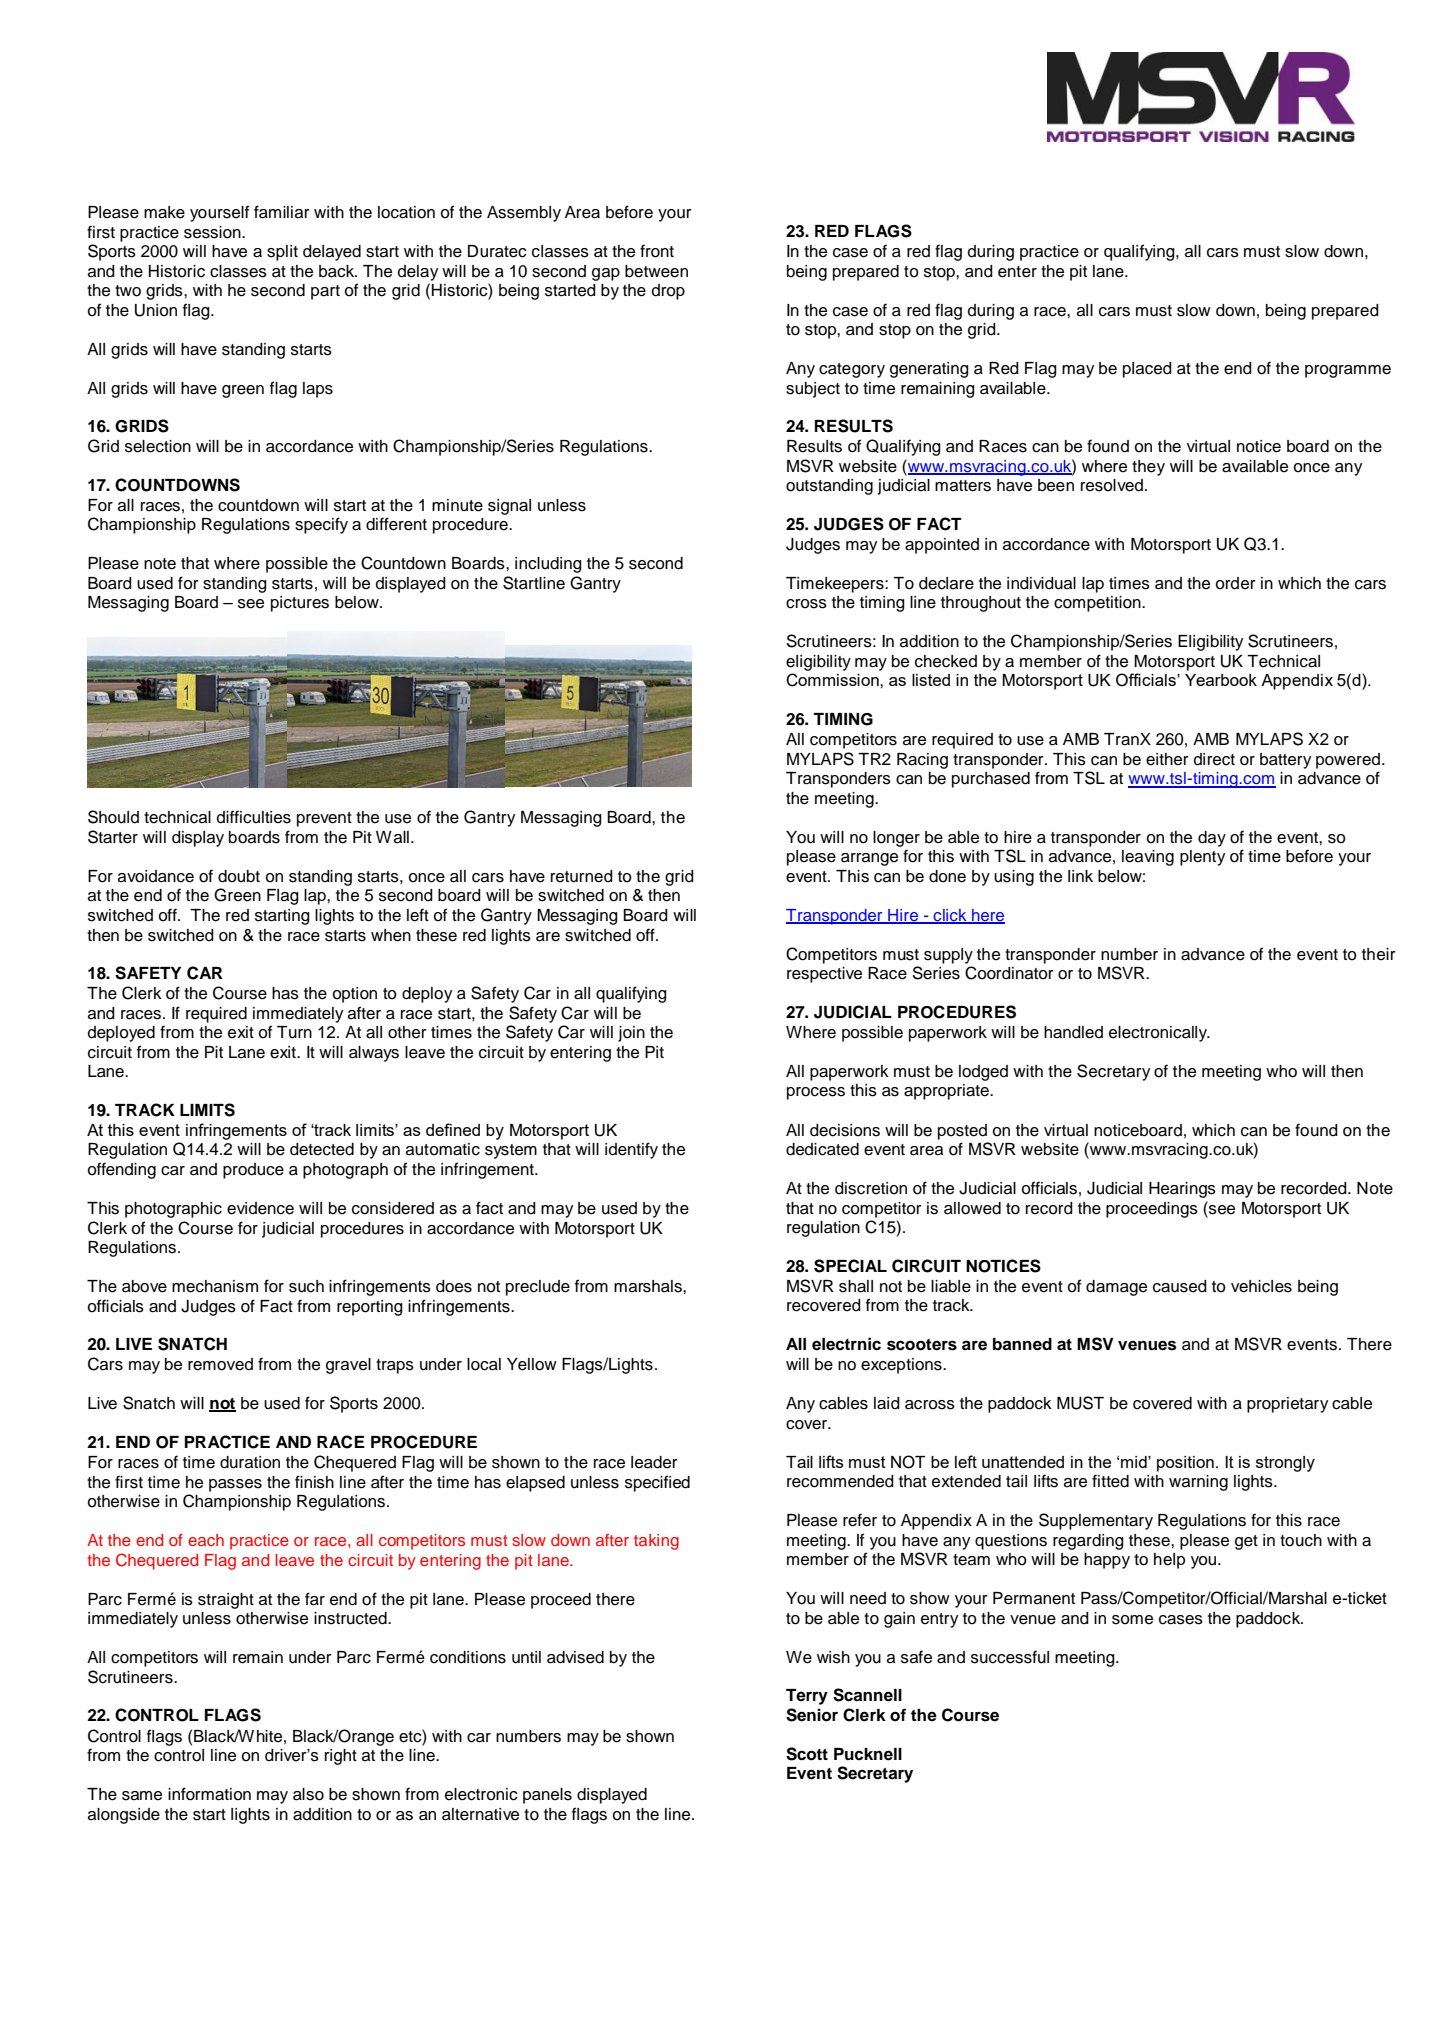  What do you see at coordinates (282, 253) in the screenshot?
I see `split` at bounding box center [282, 253].
